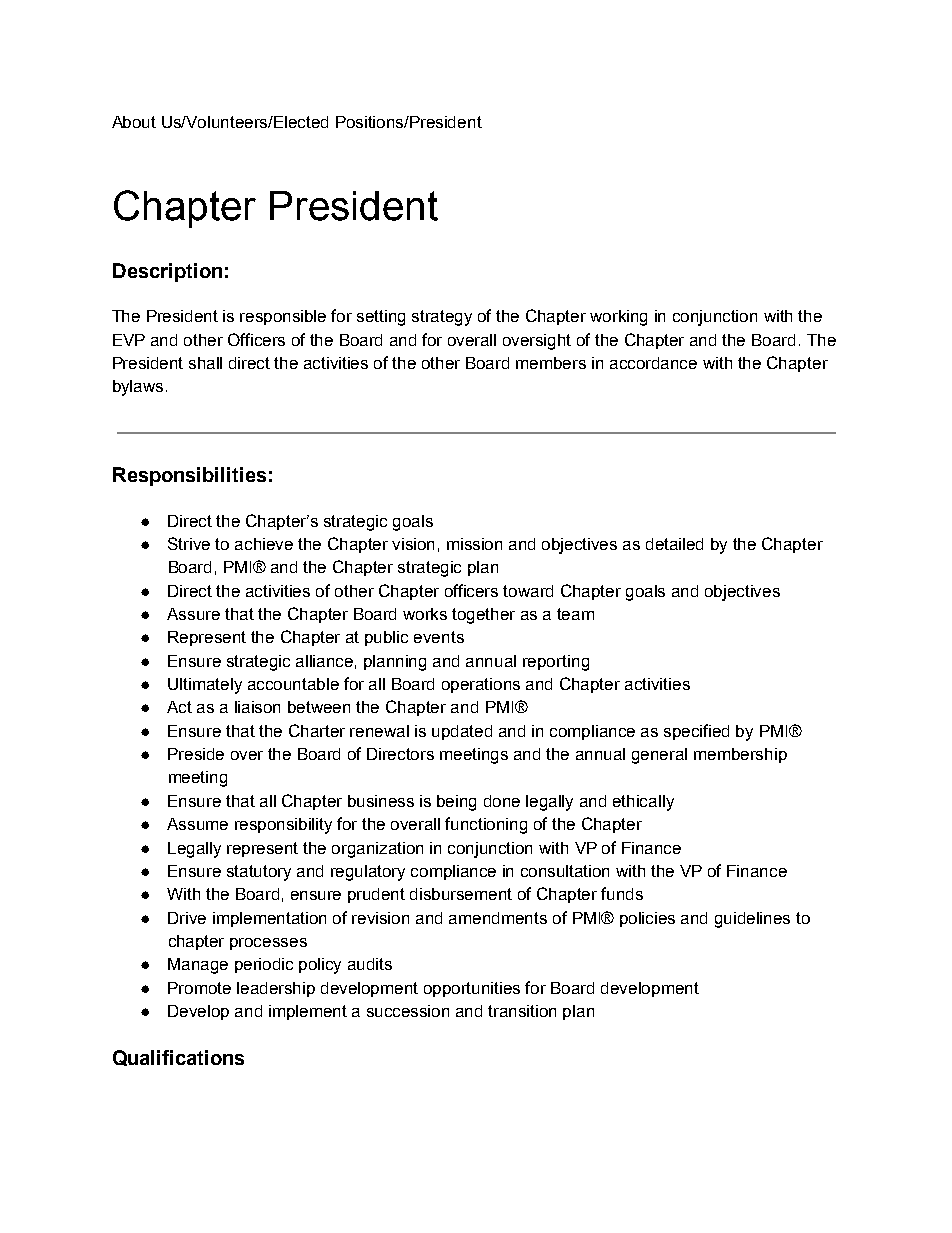  Describe the element at coordinates (618, 318) in the image. I see `working` at that location.
